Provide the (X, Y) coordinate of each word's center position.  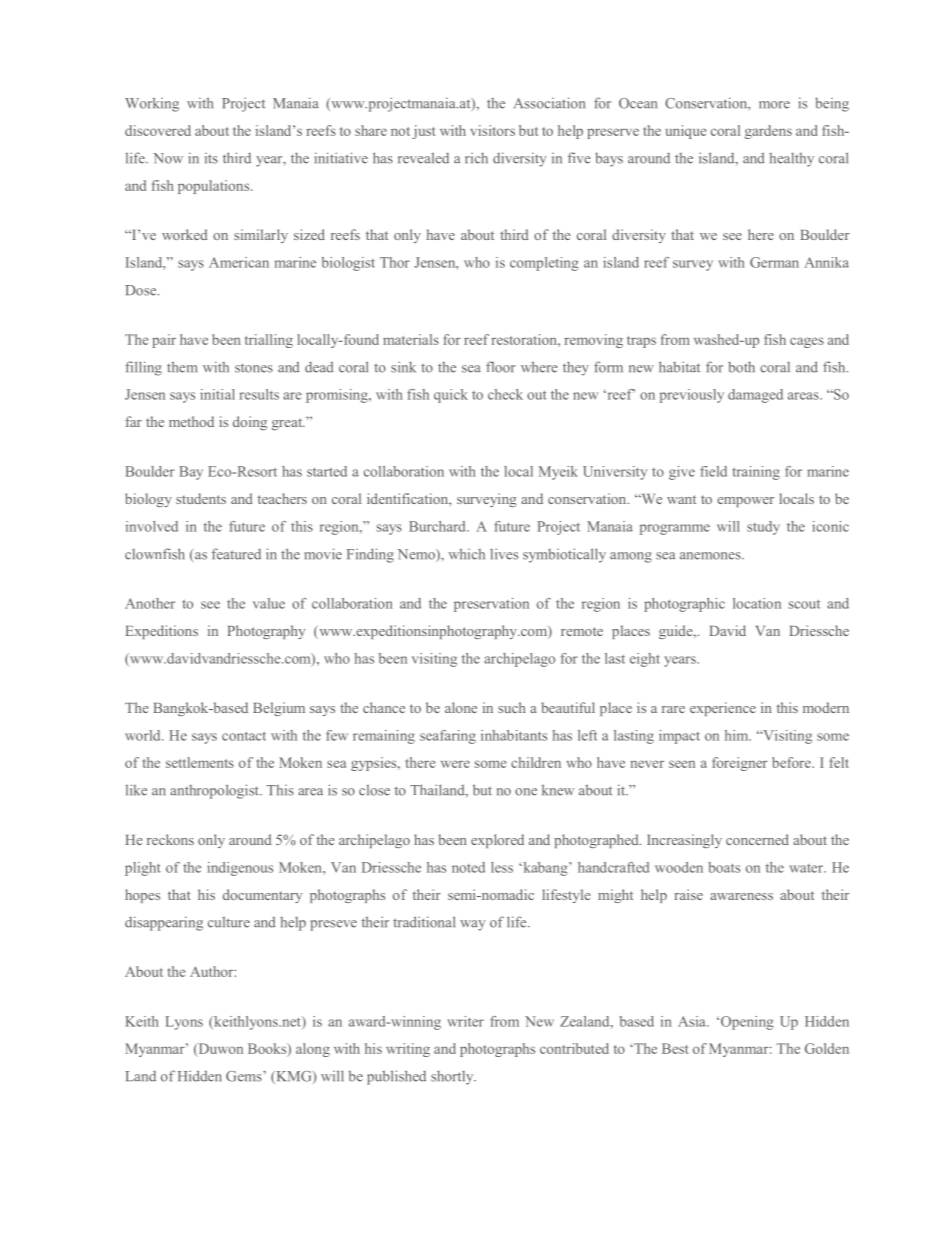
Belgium (279, 709)
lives (504, 554)
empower (745, 502)
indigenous (240, 869)
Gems (245, 1076)
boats (724, 867)
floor (500, 367)
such (512, 707)
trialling (269, 341)
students (201, 498)
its (211, 158)
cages (807, 342)
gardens (768, 132)
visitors (492, 130)
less (502, 867)
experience (723, 709)
